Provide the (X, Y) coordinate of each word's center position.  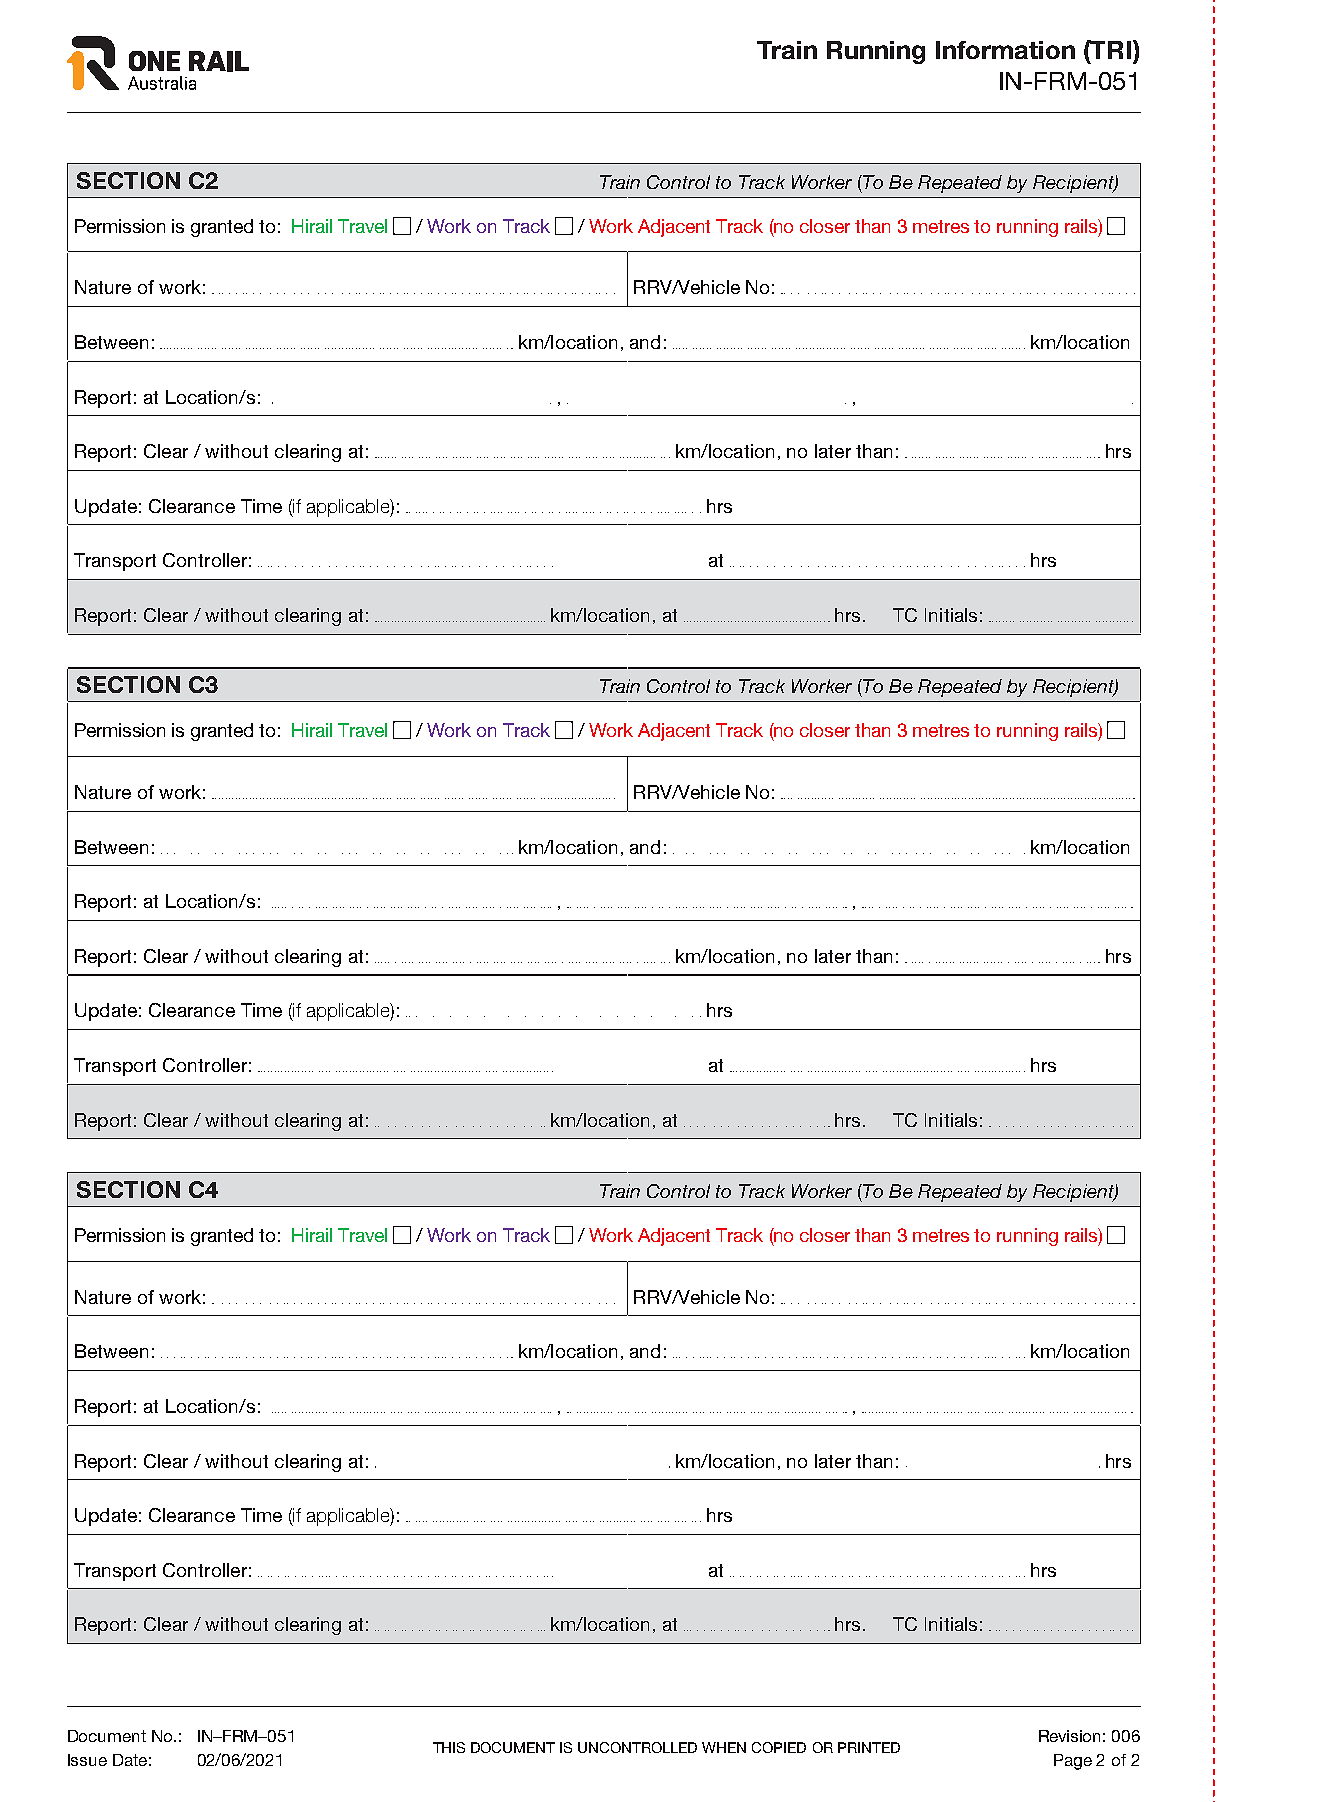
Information (1005, 50)
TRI (1111, 49)
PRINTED (869, 1747)
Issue (87, 1760)
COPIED (779, 1747)
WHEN (724, 1747)
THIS (449, 1747)
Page (1073, 1762)
